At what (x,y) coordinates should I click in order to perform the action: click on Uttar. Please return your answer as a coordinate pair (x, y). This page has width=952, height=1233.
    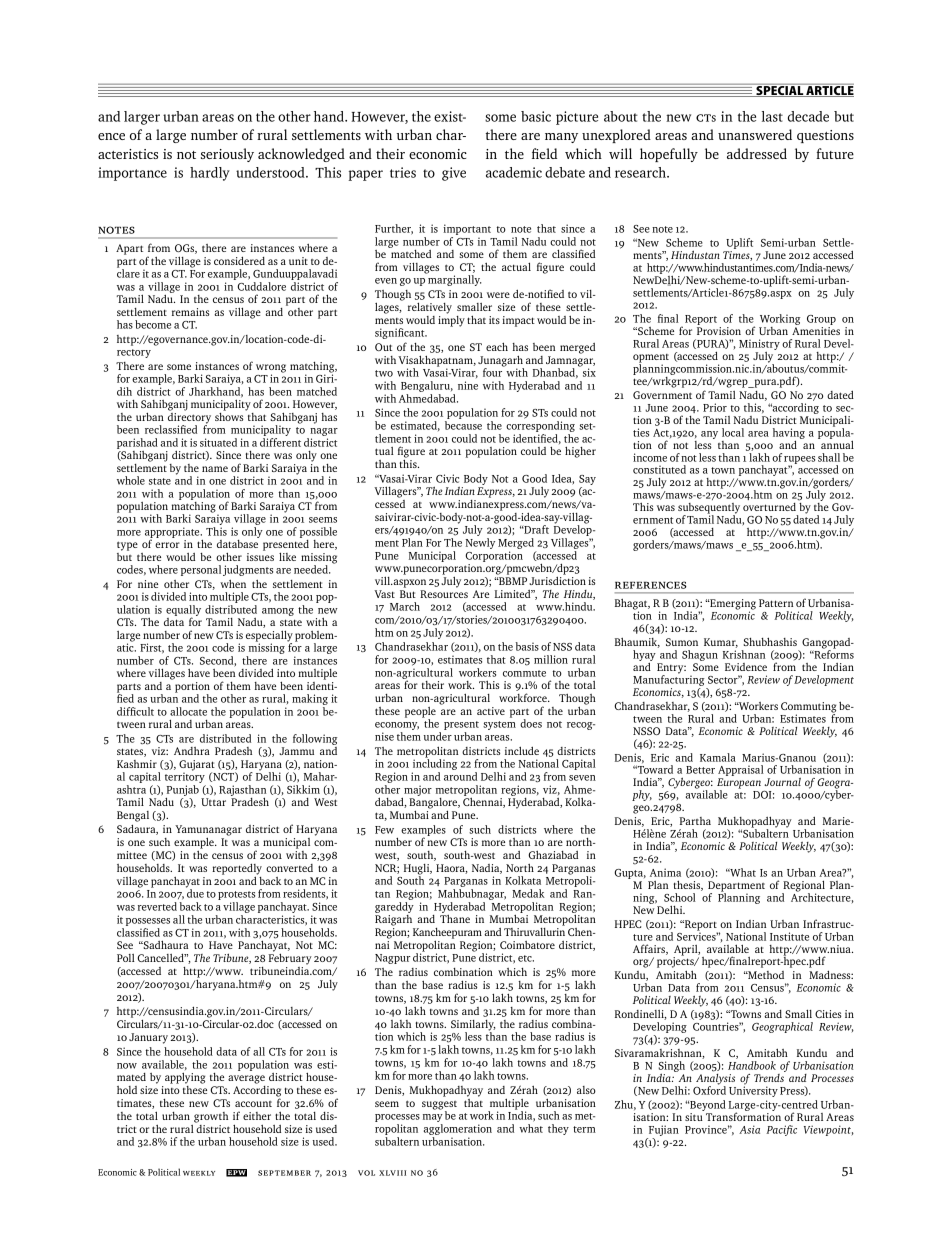
    Looking at the image, I should click on (213, 802).
